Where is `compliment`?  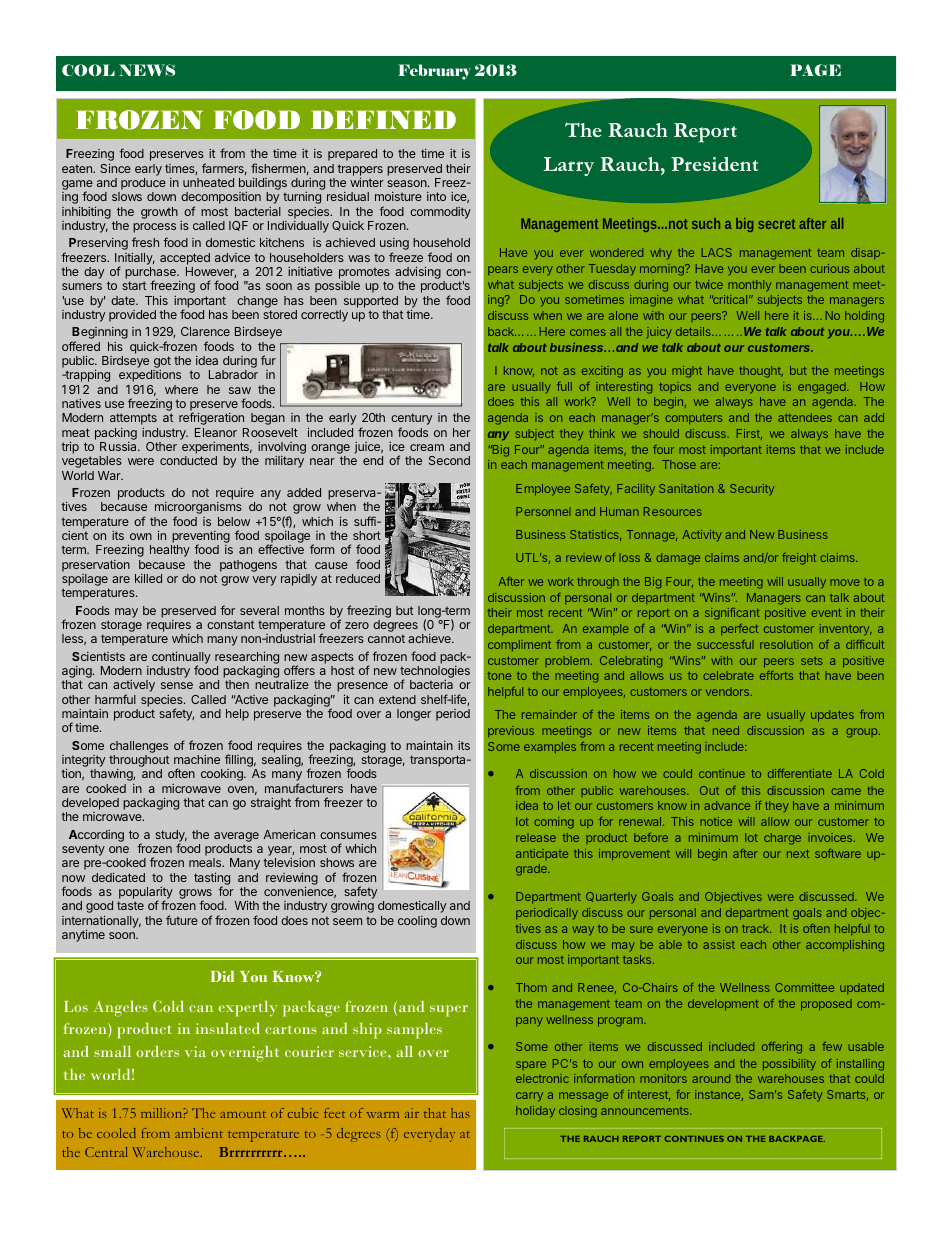
compliment is located at coordinates (519, 645).
